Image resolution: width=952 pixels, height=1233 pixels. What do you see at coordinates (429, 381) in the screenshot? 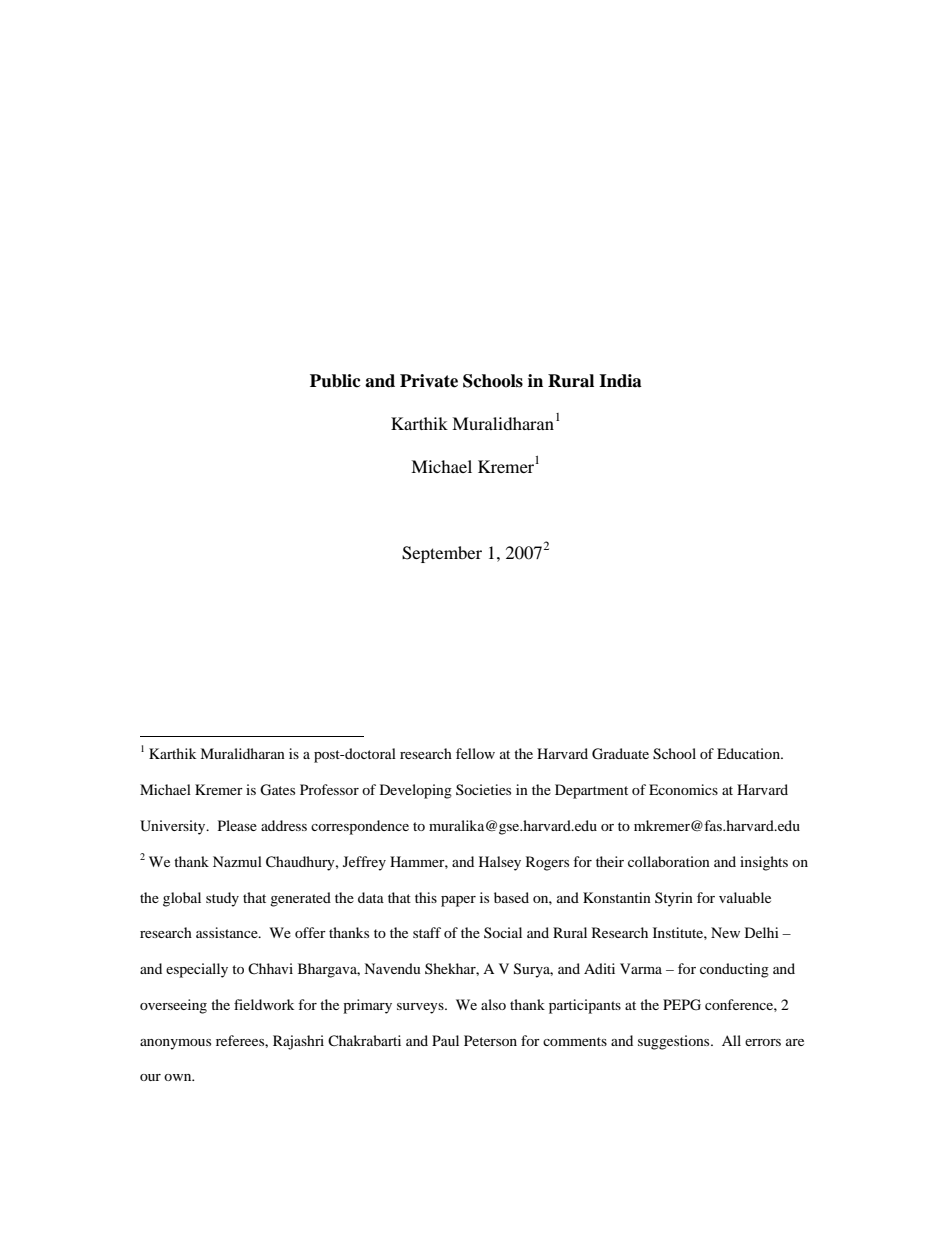
I see `Private` at bounding box center [429, 381].
